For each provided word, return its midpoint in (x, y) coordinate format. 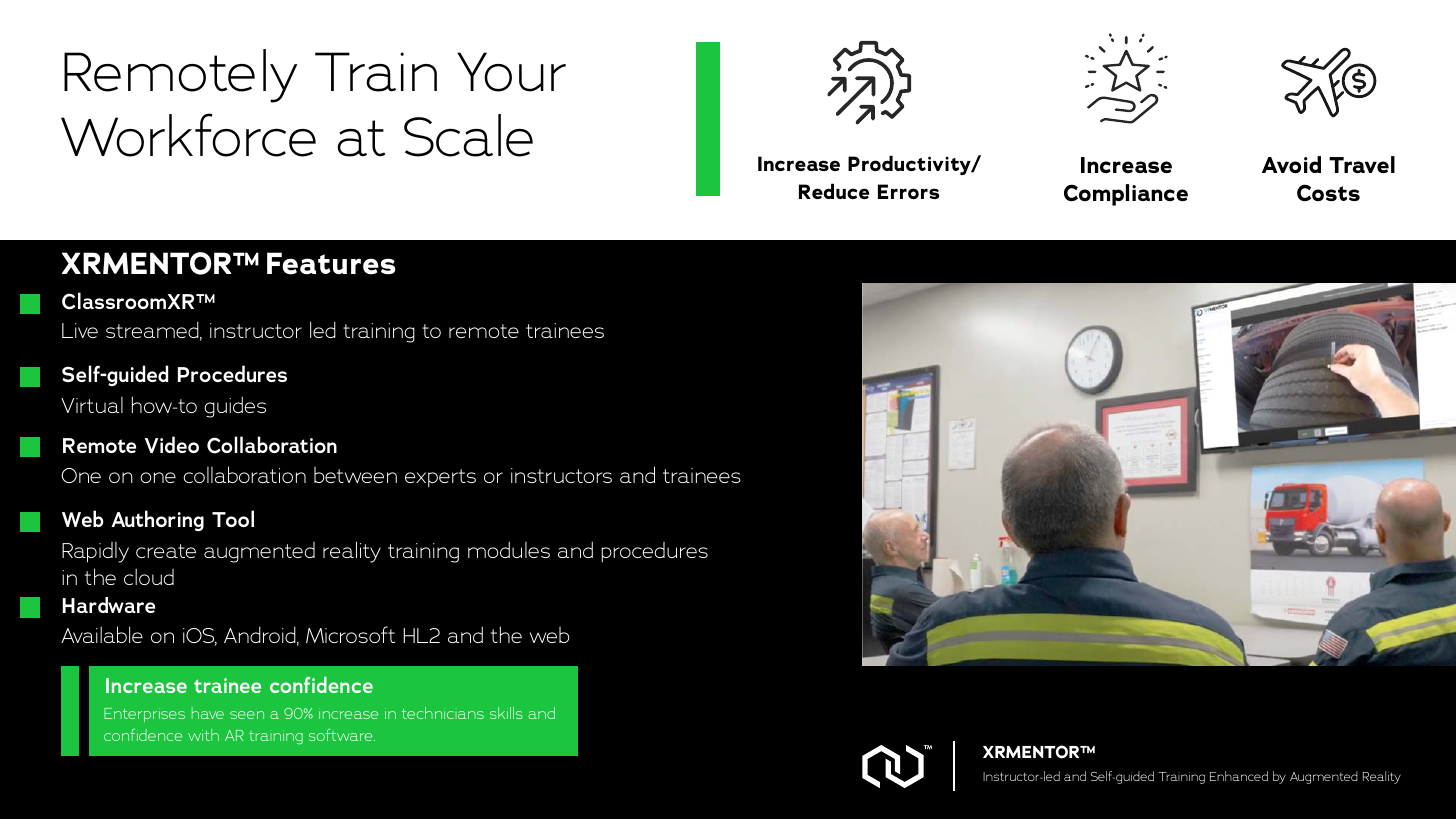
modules (509, 549)
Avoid (1291, 165)
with (203, 735)
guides (235, 407)
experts (440, 478)
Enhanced (1239, 776)
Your (511, 72)
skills (506, 713)
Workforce (188, 135)
